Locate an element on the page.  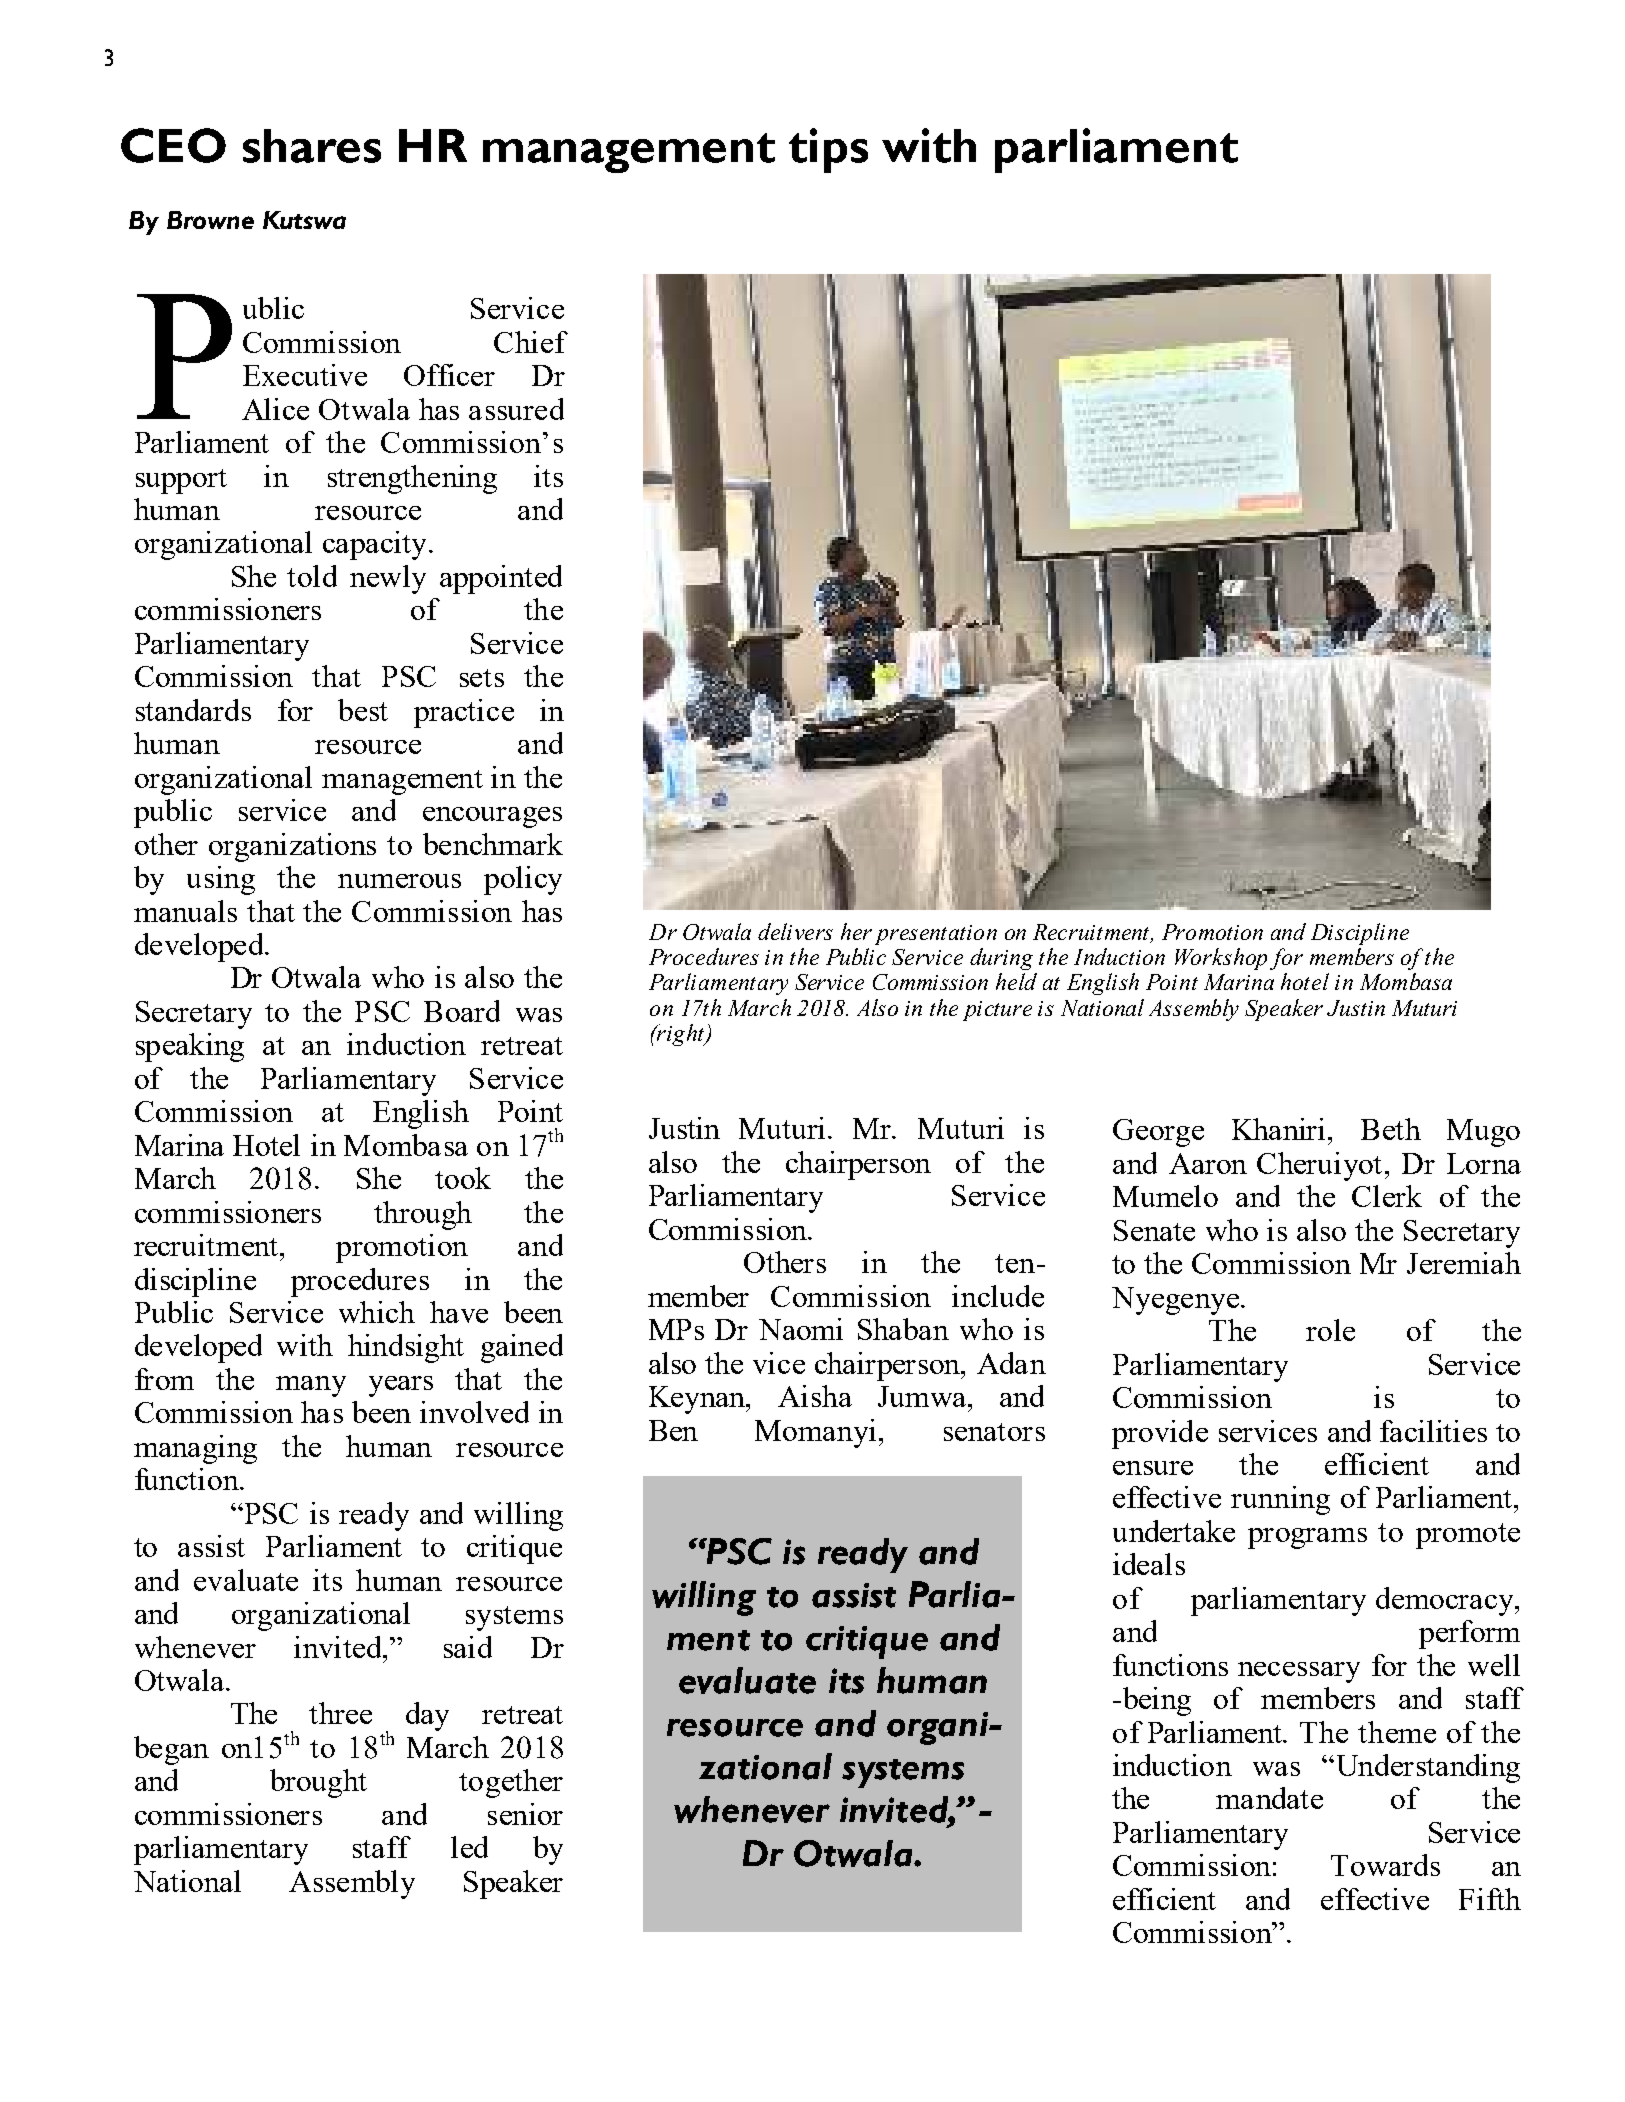
Towards is located at coordinates (1385, 1865).
